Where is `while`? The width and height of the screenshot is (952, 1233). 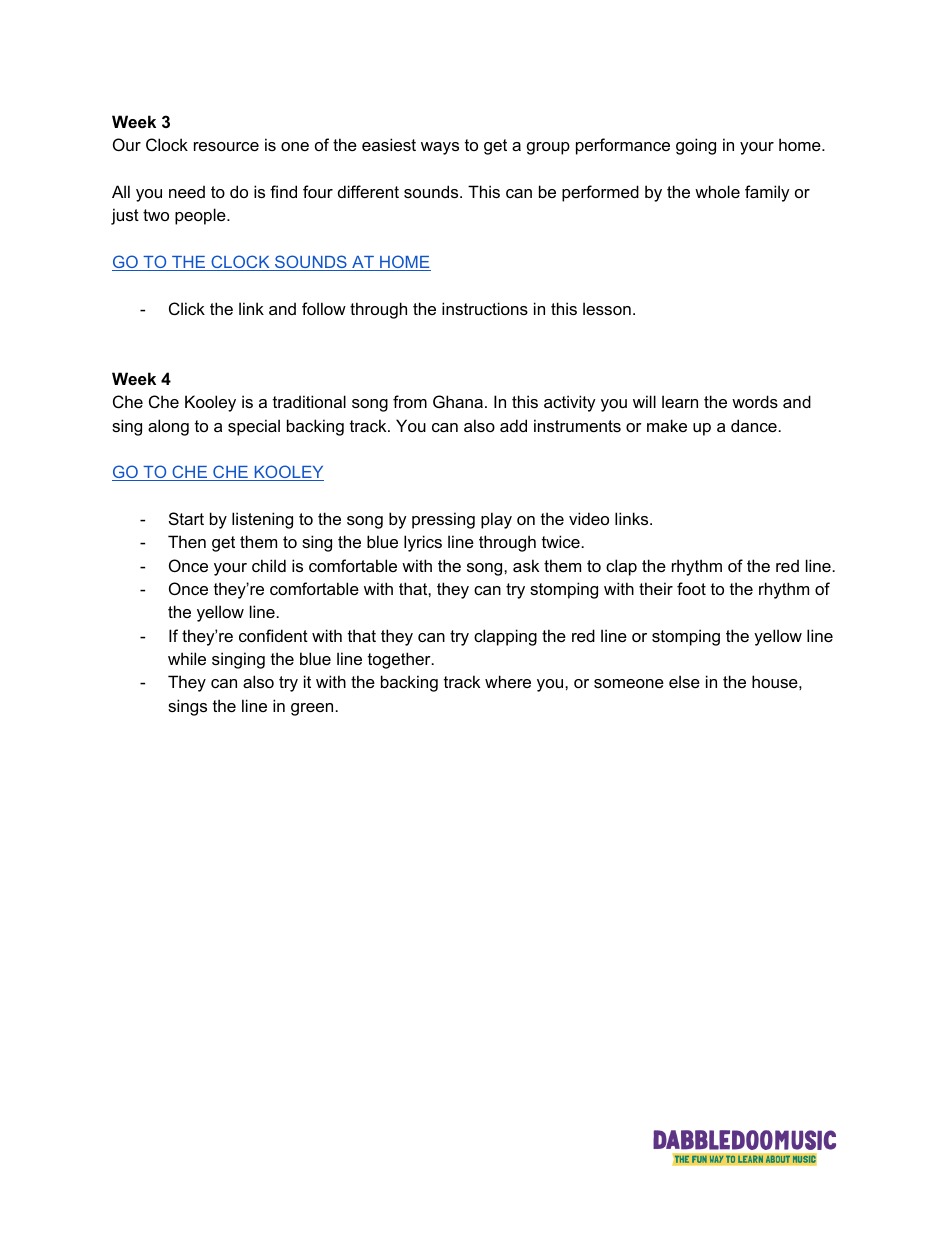
while is located at coordinates (187, 658).
